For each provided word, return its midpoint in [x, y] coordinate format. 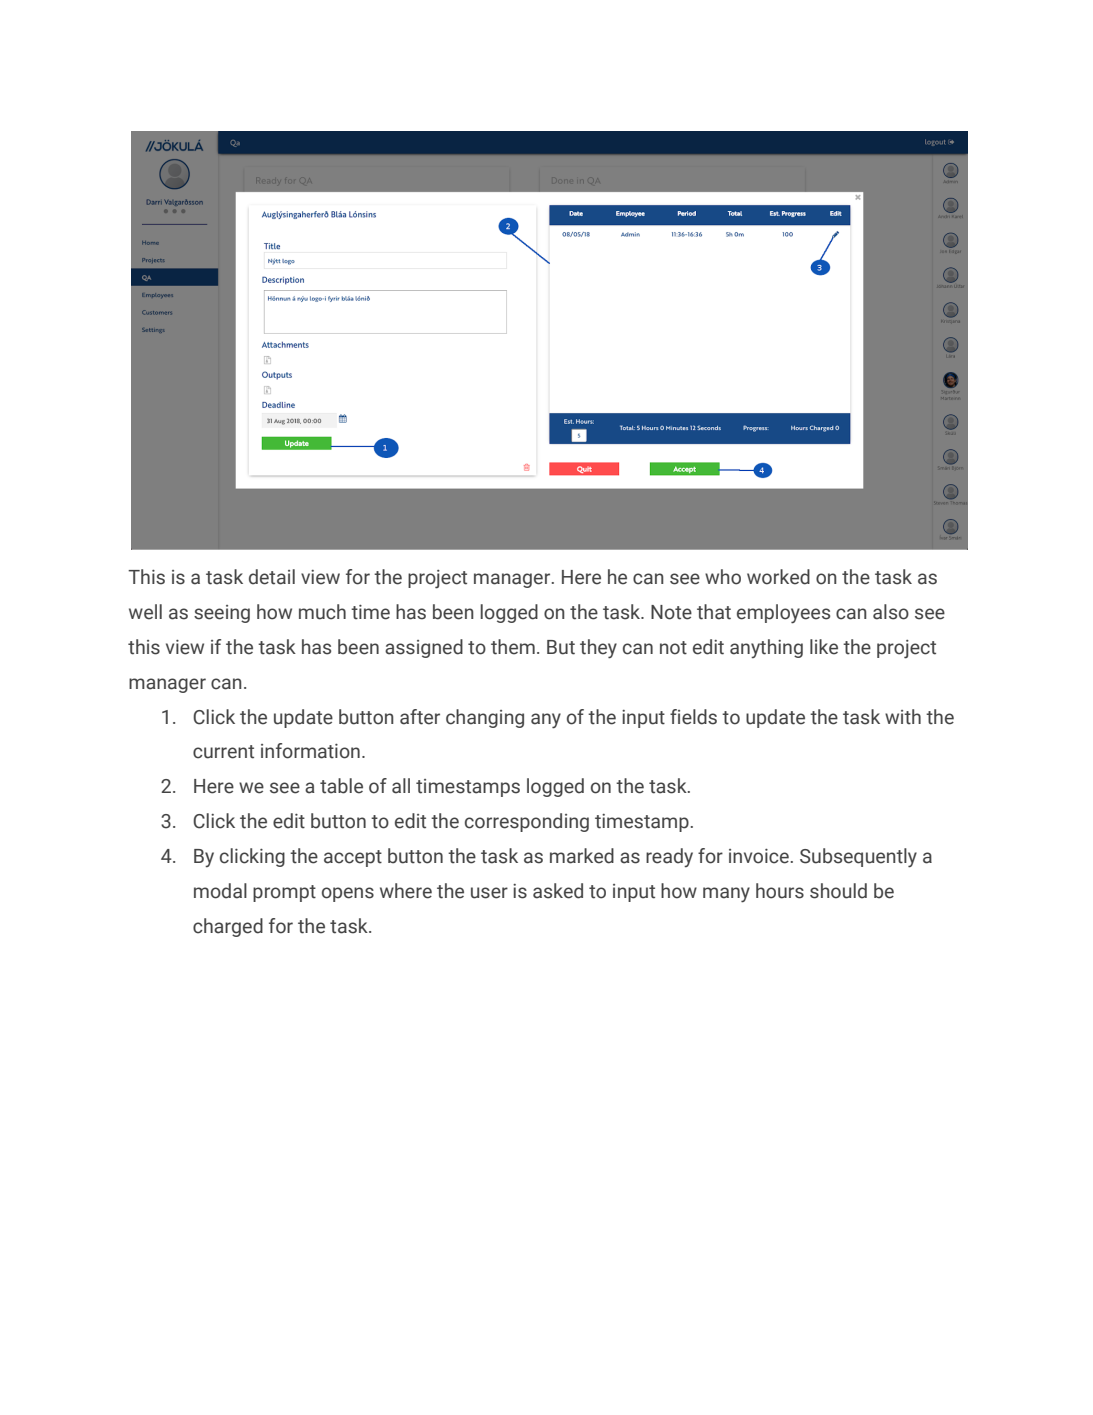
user [489, 893]
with [903, 717]
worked [778, 577]
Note [671, 612]
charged [228, 927]
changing [485, 718]
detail [272, 577]
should [838, 891]
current [223, 752]
